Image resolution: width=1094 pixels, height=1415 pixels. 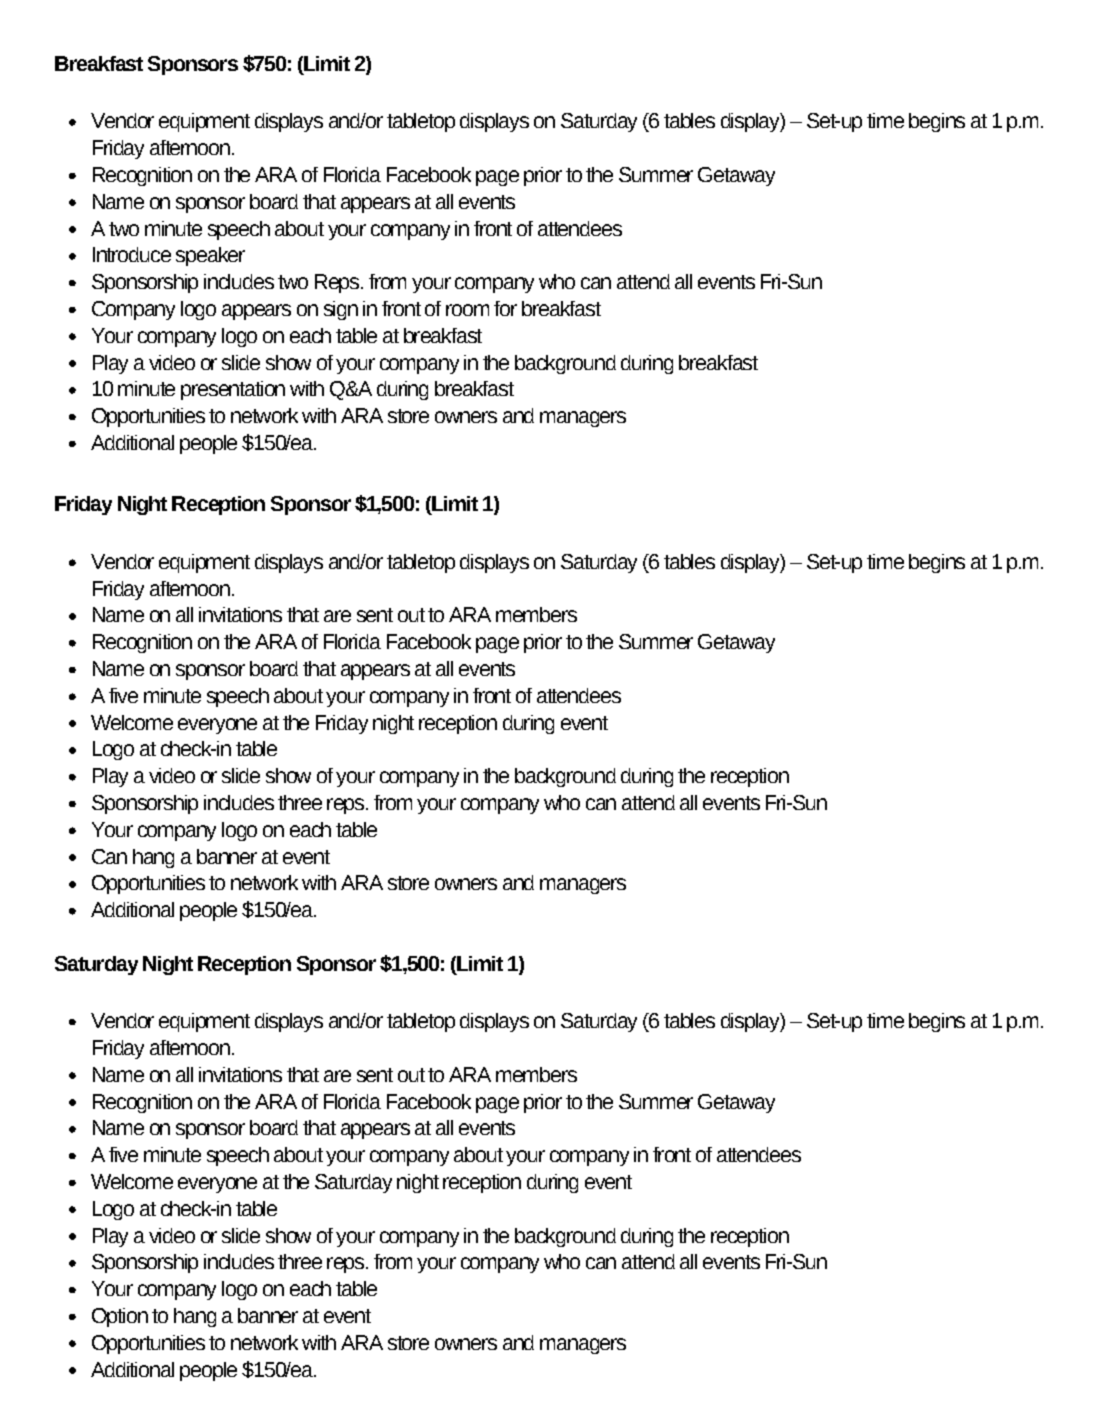 What do you see at coordinates (505, 308) in the screenshot?
I see `for` at bounding box center [505, 308].
